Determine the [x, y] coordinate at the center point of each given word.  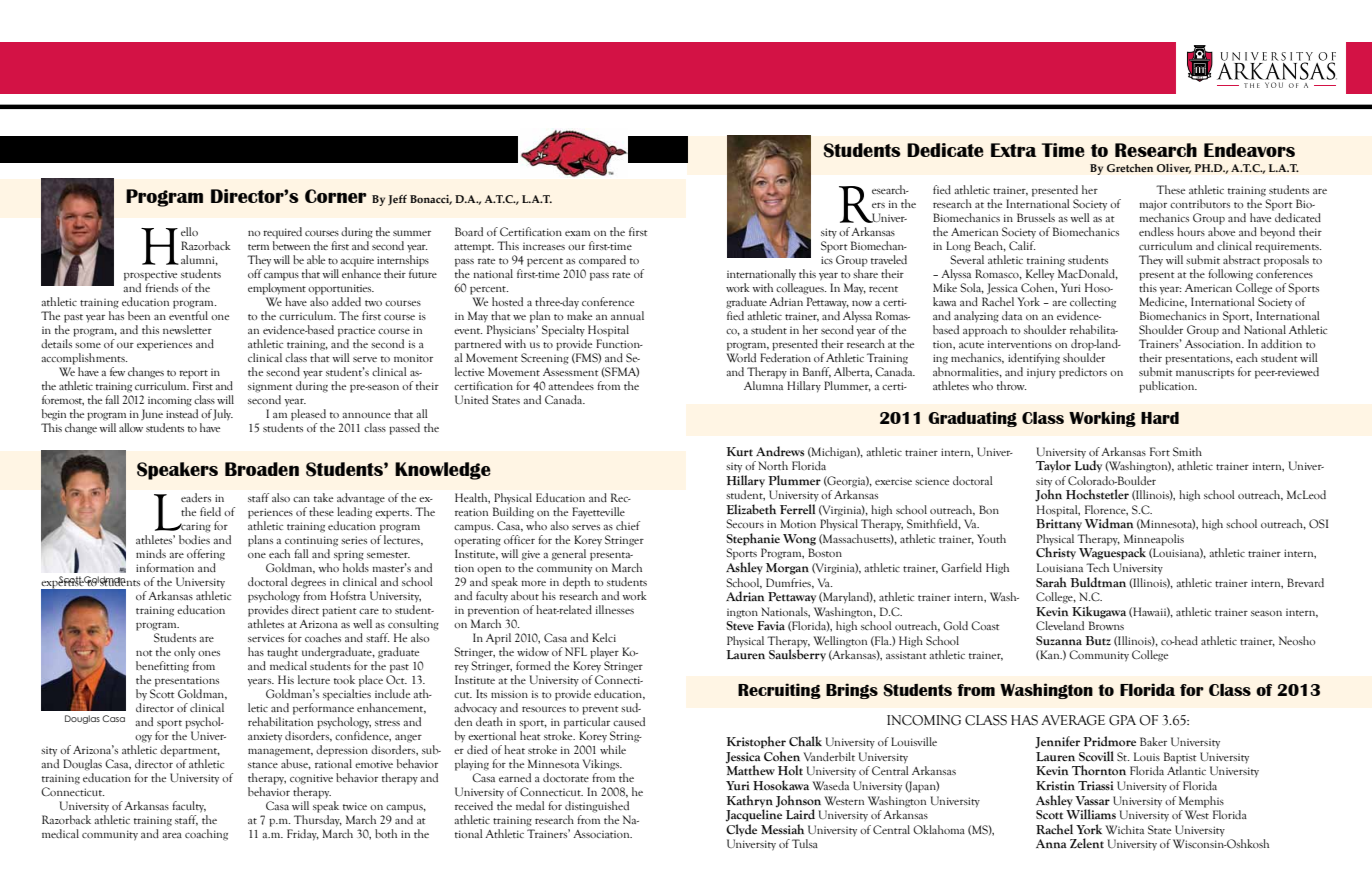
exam [577, 233]
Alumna [763, 385]
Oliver [1174, 169]
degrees [308, 583]
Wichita [1124, 829]
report [193, 374]
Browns [1106, 625]
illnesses [615, 609]
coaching [206, 835]
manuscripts [1205, 373]
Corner [336, 196]
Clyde [741, 830]
